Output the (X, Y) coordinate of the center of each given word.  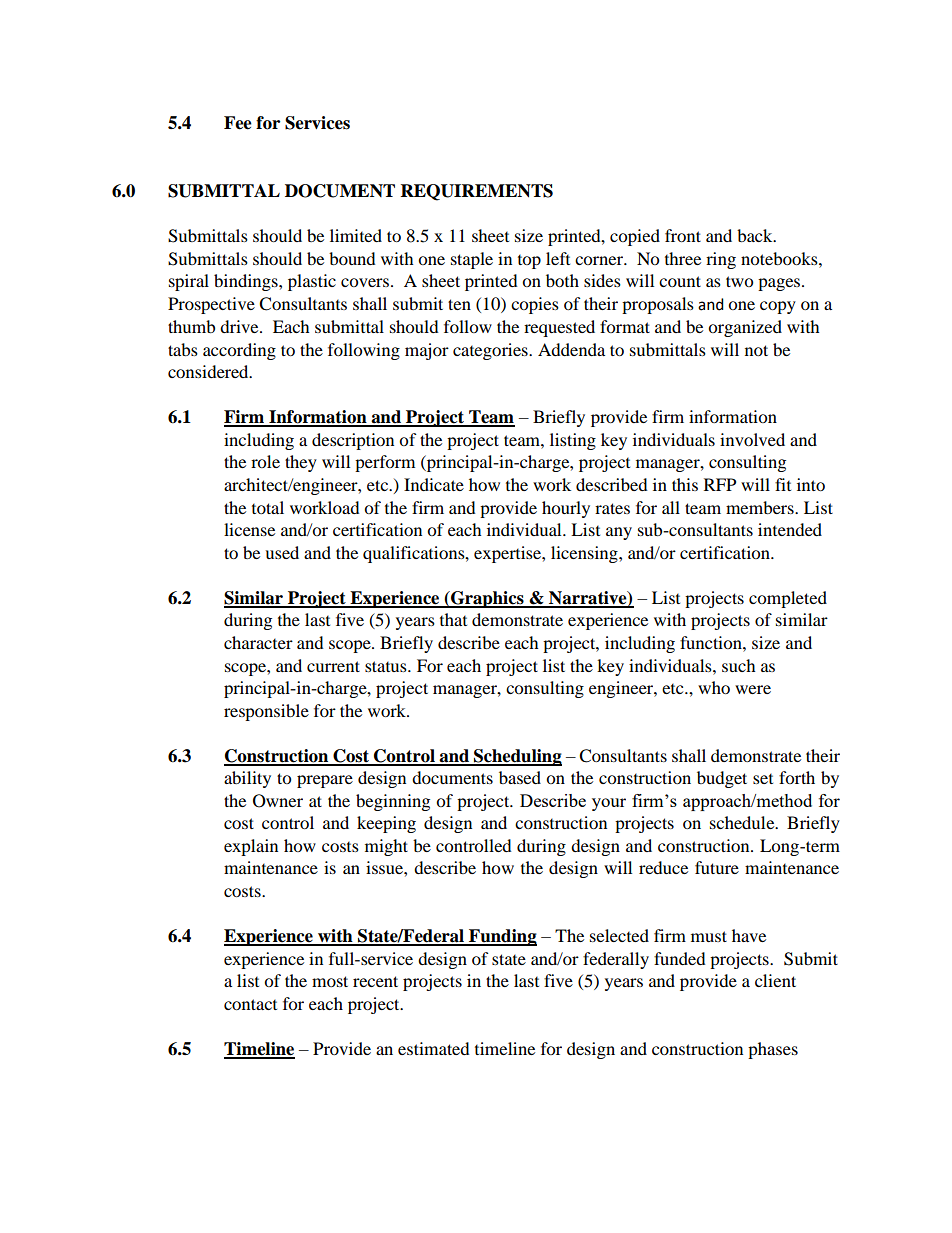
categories (491, 351)
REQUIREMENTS (477, 192)
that (453, 619)
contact (250, 1004)
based (520, 777)
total (268, 507)
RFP (720, 484)
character (258, 642)
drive (240, 326)
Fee (238, 123)
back (756, 235)
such (739, 665)
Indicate (434, 484)
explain (251, 847)
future (717, 867)
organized (745, 328)
